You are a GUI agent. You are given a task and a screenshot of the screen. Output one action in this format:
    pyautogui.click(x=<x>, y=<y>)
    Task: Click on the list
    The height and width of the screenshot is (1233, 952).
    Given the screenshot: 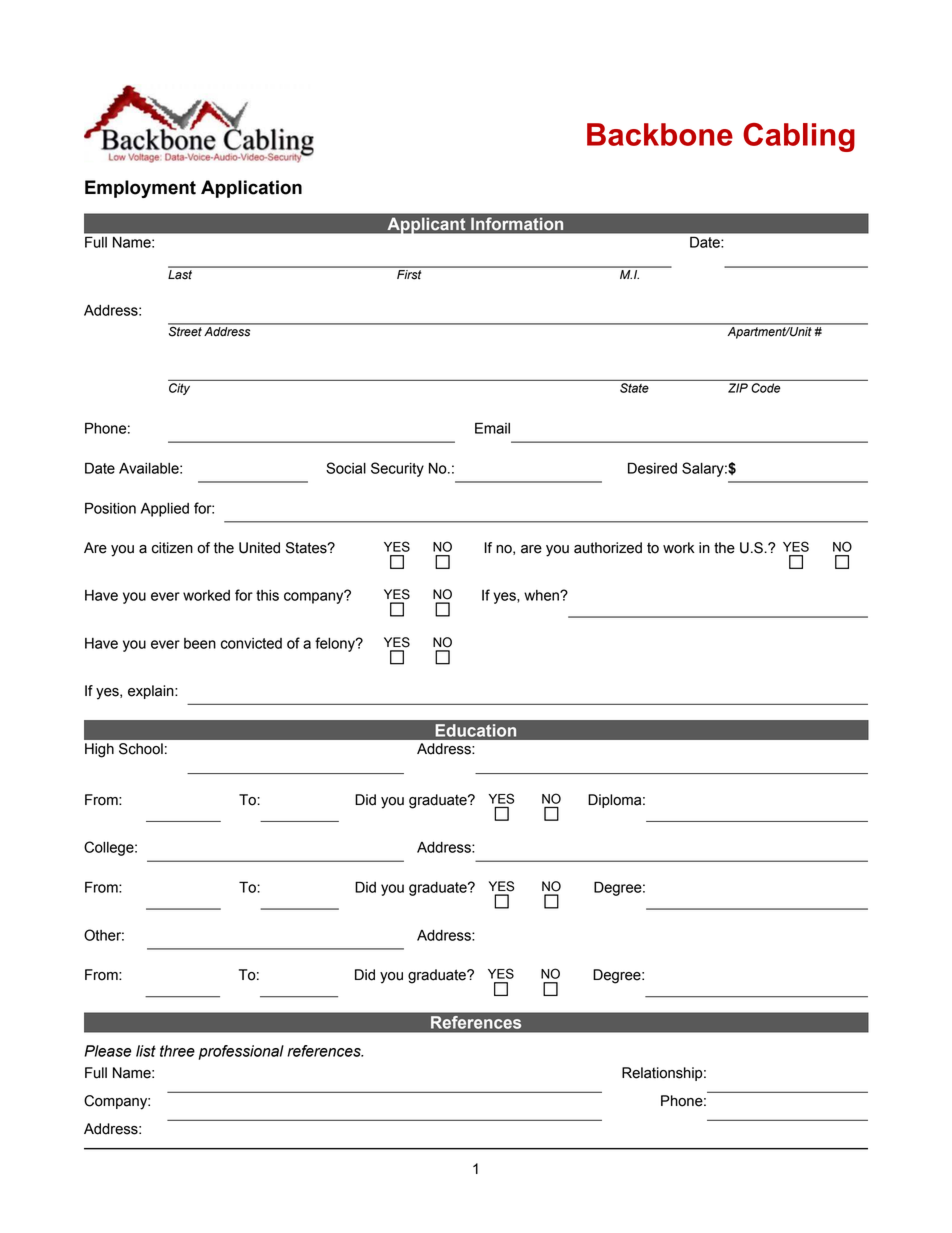 What is the action you would take?
    pyautogui.click(x=146, y=1051)
